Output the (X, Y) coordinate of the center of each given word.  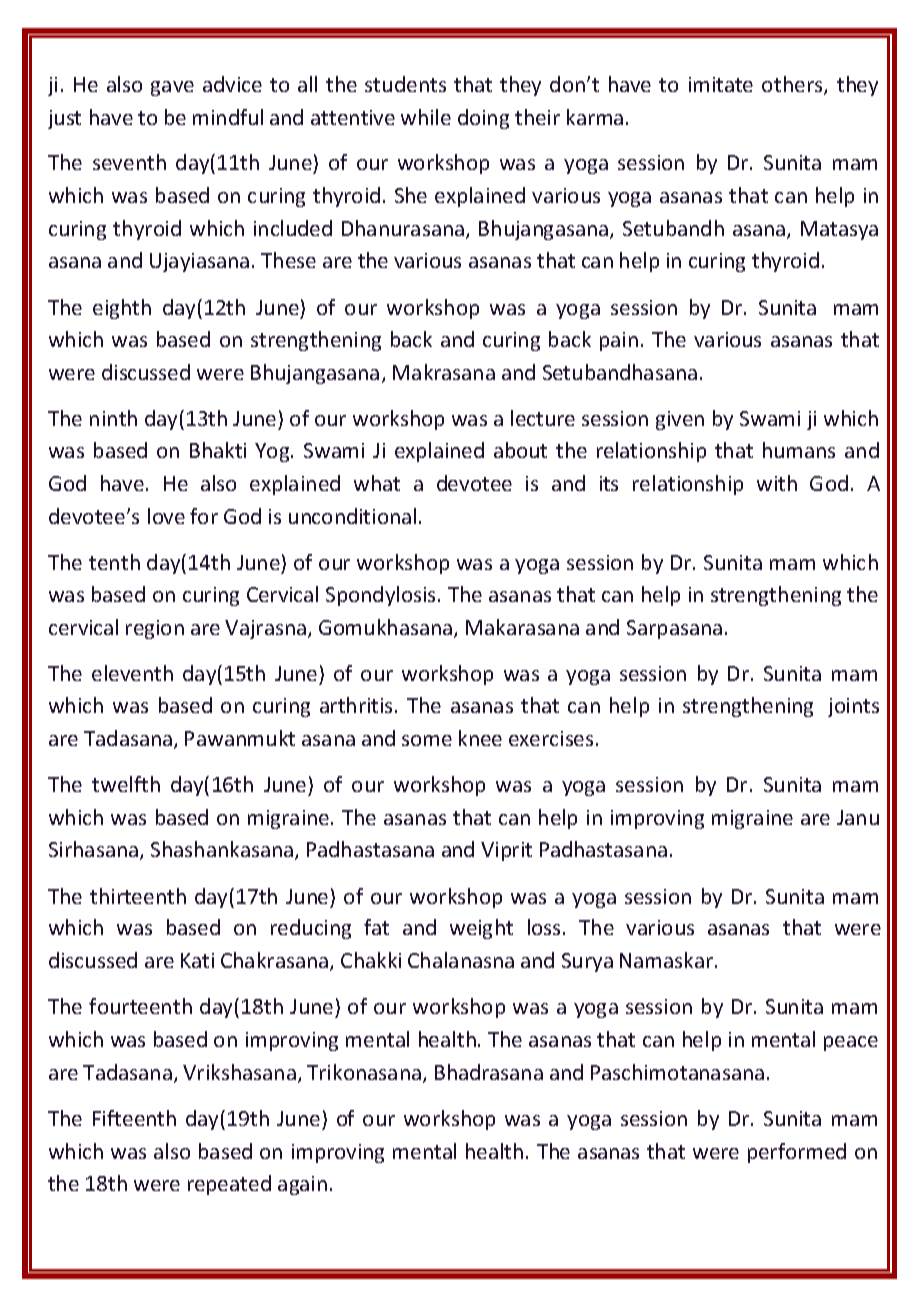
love (166, 516)
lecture (543, 418)
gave (172, 88)
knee (480, 738)
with (777, 483)
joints (853, 707)
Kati (197, 960)
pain (619, 341)
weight (481, 929)
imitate (721, 84)
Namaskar (668, 960)
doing (483, 119)
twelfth (126, 784)
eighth (122, 309)
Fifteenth (134, 1118)
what (377, 483)
